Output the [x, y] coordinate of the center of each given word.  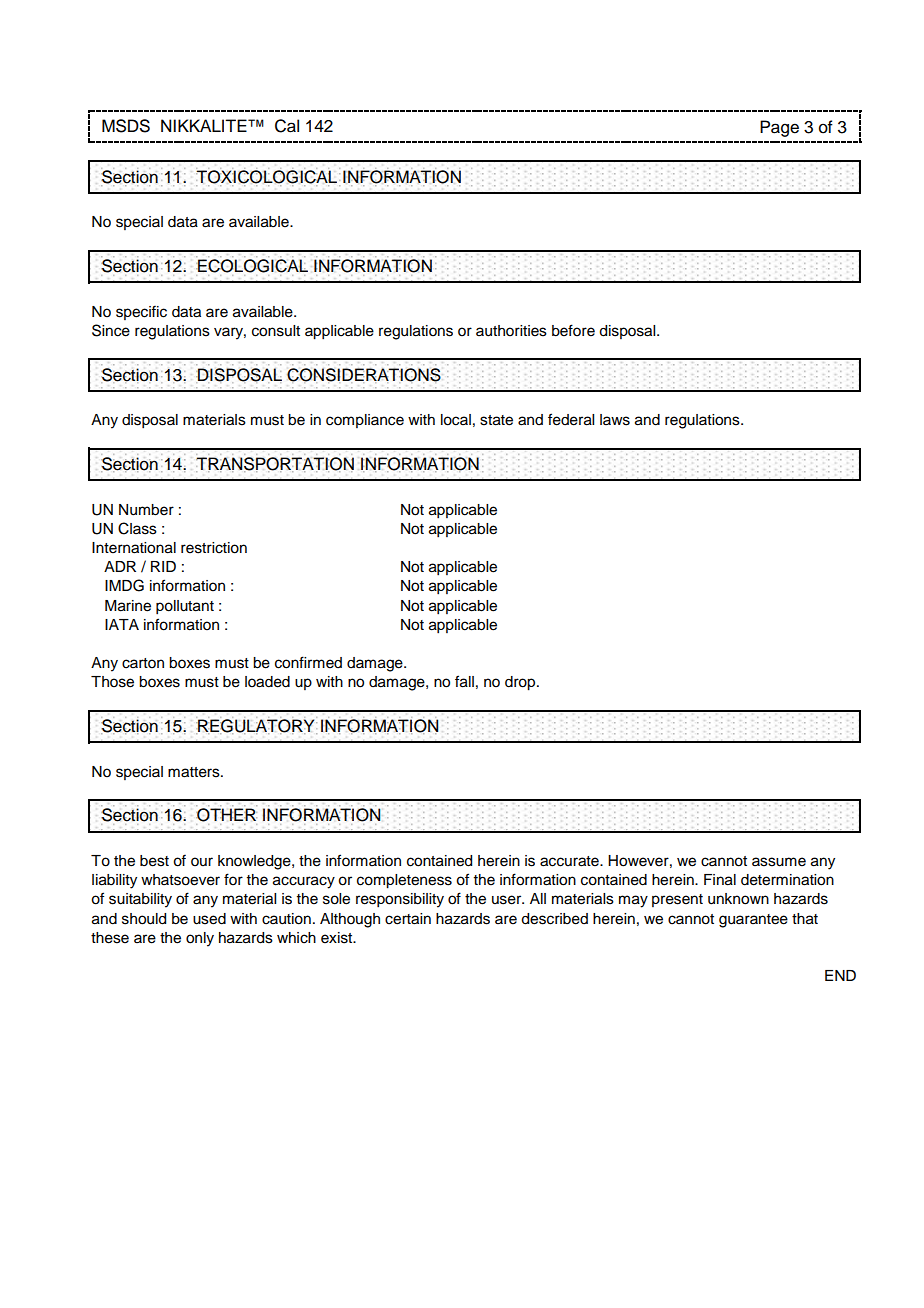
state [496, 420]
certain [408, 919]
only [200, 939]
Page [779, 128]
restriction [214, 548]
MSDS [126, 126]
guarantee [753, 921]
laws [615, 420]
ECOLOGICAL [252, 266]
